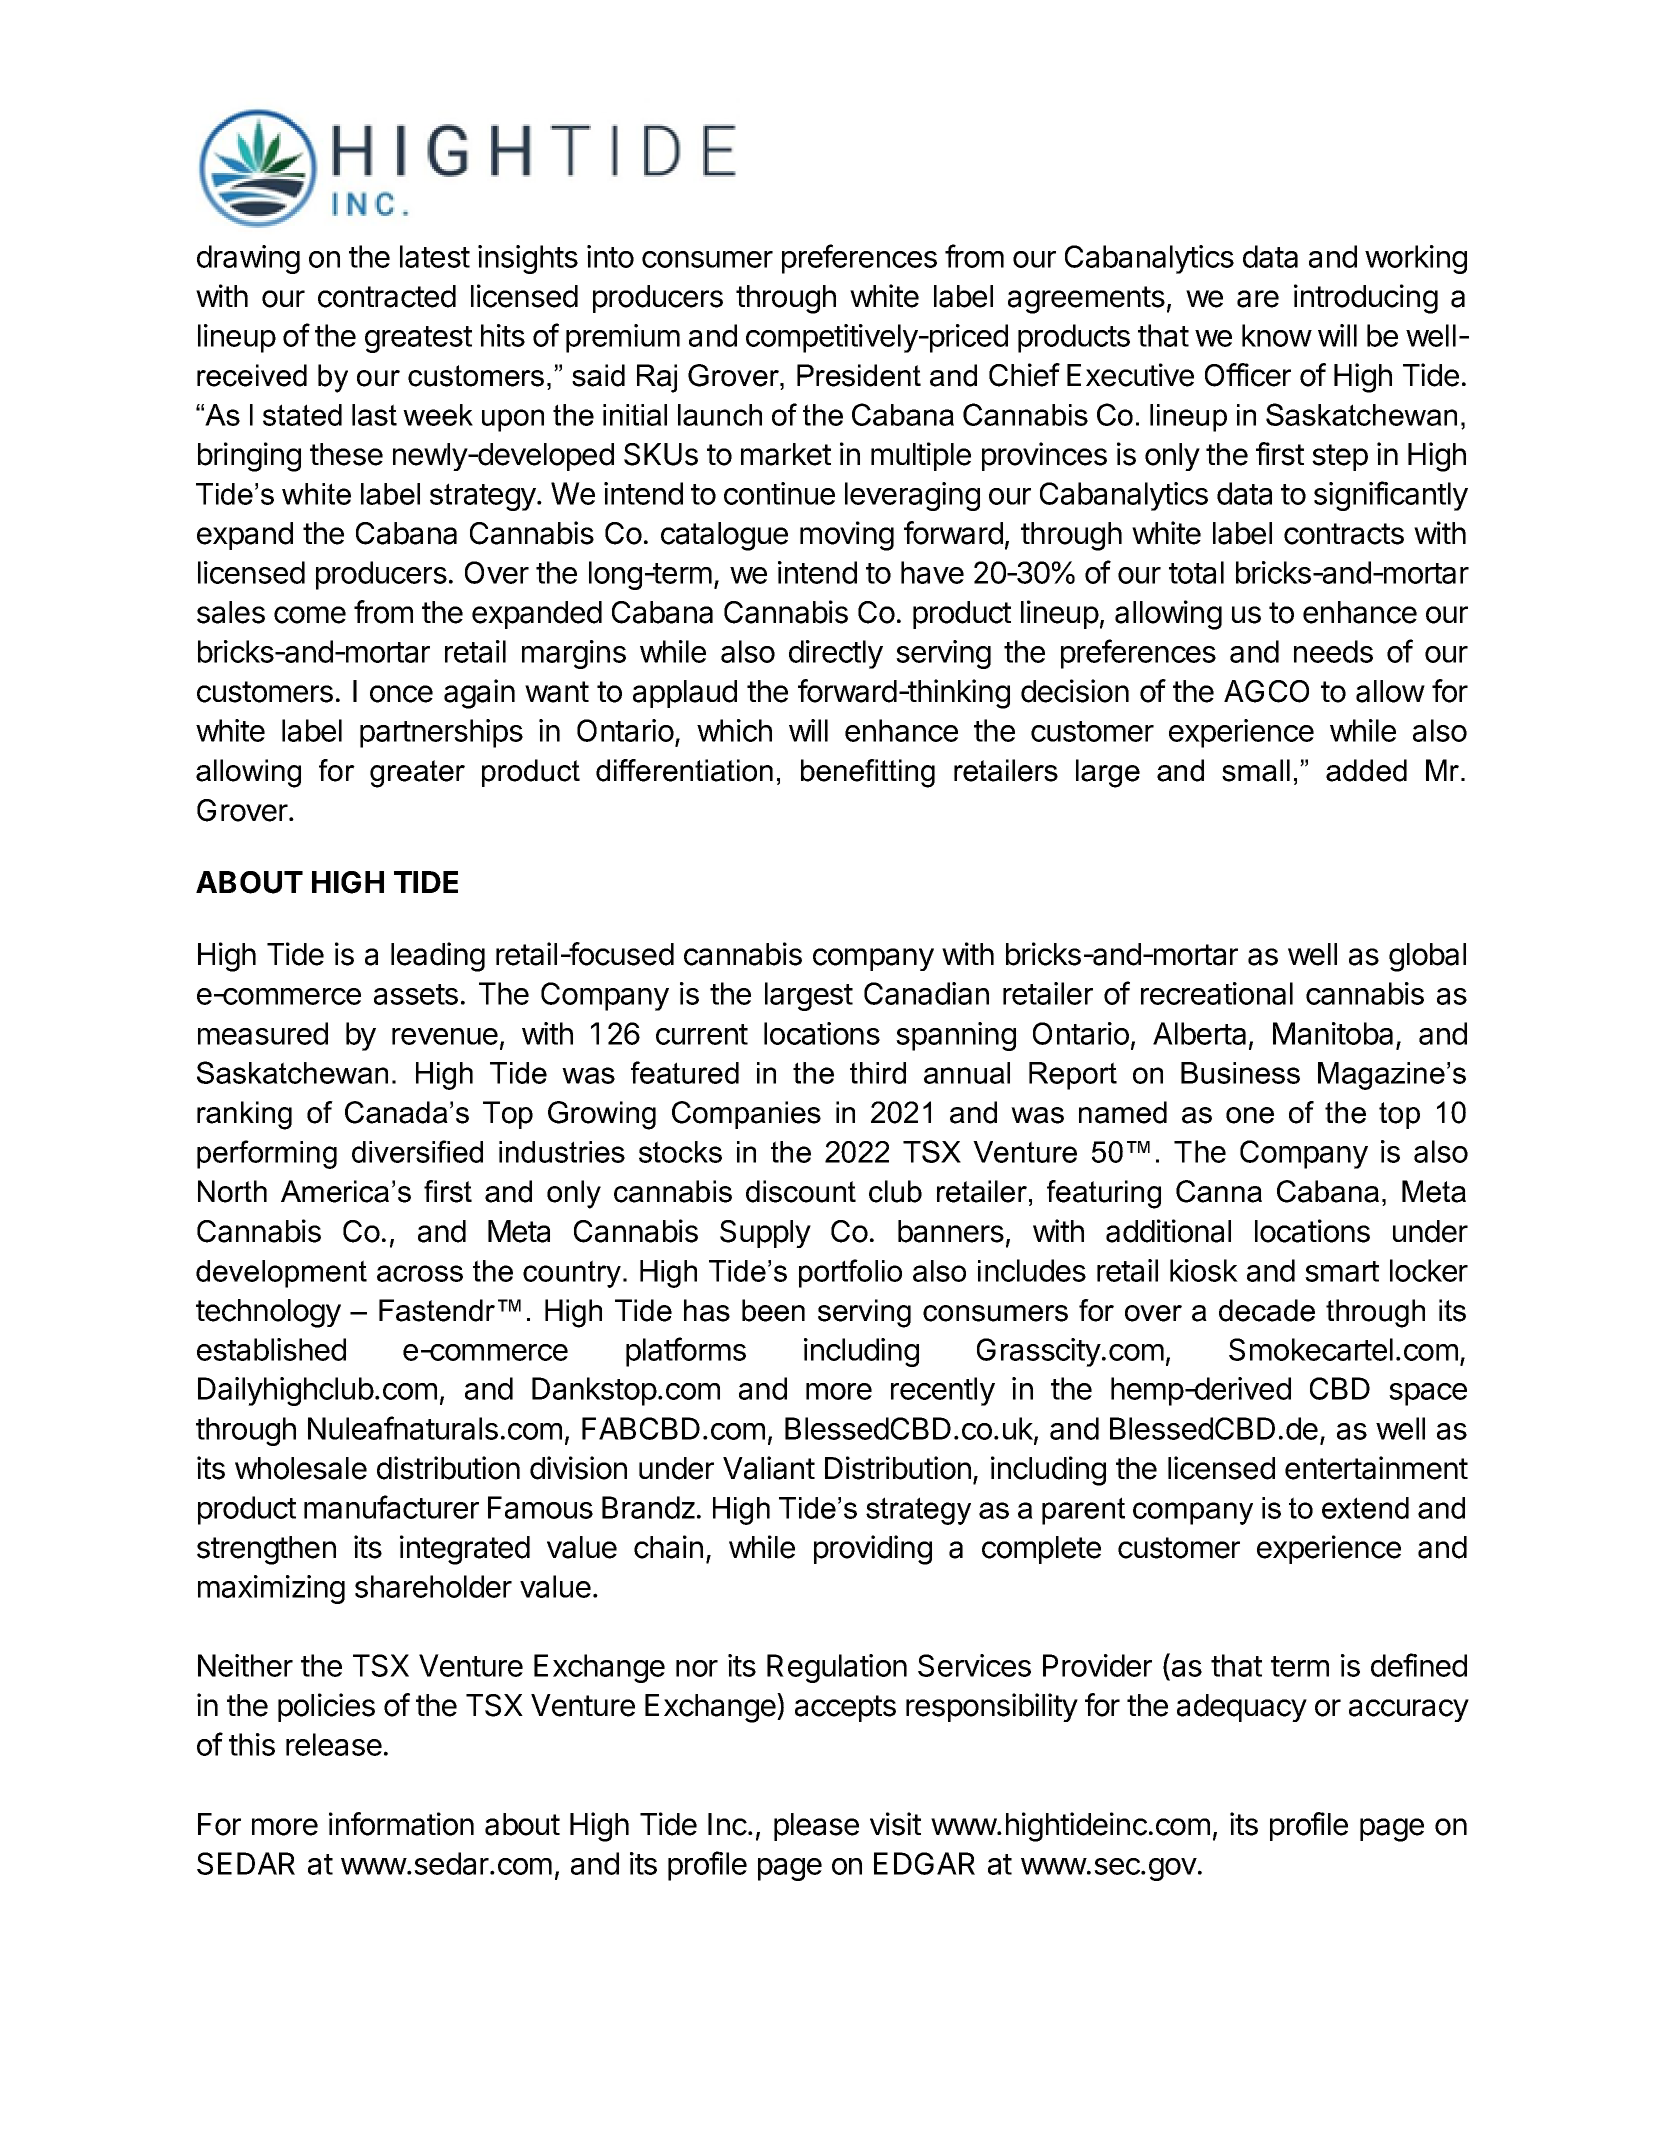 This screenshot has height=2152, width=1663. Describe the element at coordinates (301, 1468) in the screenshot. I see `wholesale` at that location.
